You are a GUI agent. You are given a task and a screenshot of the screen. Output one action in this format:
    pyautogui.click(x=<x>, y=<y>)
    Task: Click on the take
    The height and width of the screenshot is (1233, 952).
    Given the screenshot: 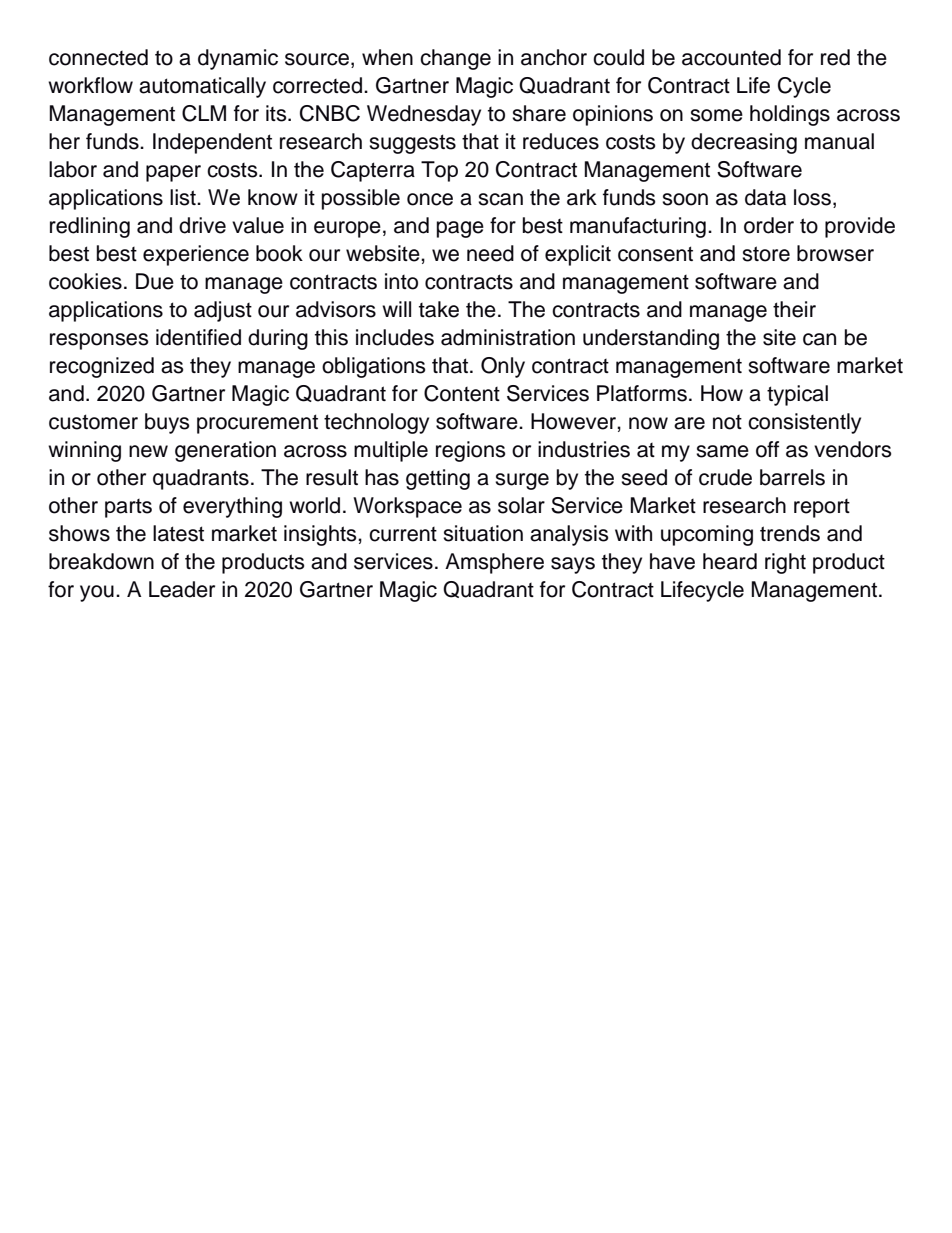 What is the action you would take?
    pyautogui.click(x=439, y=309)
